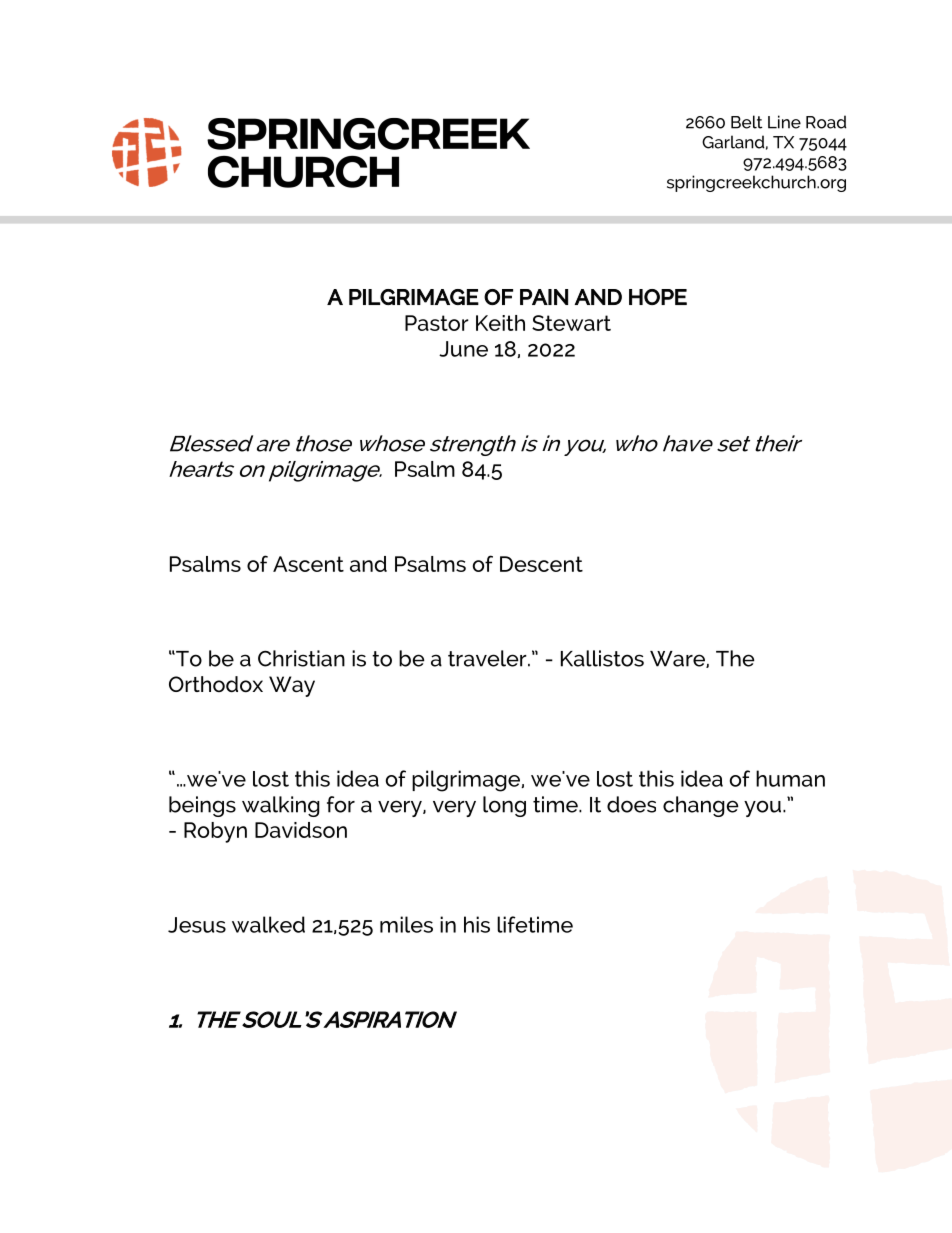  What do you see at coordinates (784, 122) in the screenshot?
I see `Line` at bounding box center [784, 122].
